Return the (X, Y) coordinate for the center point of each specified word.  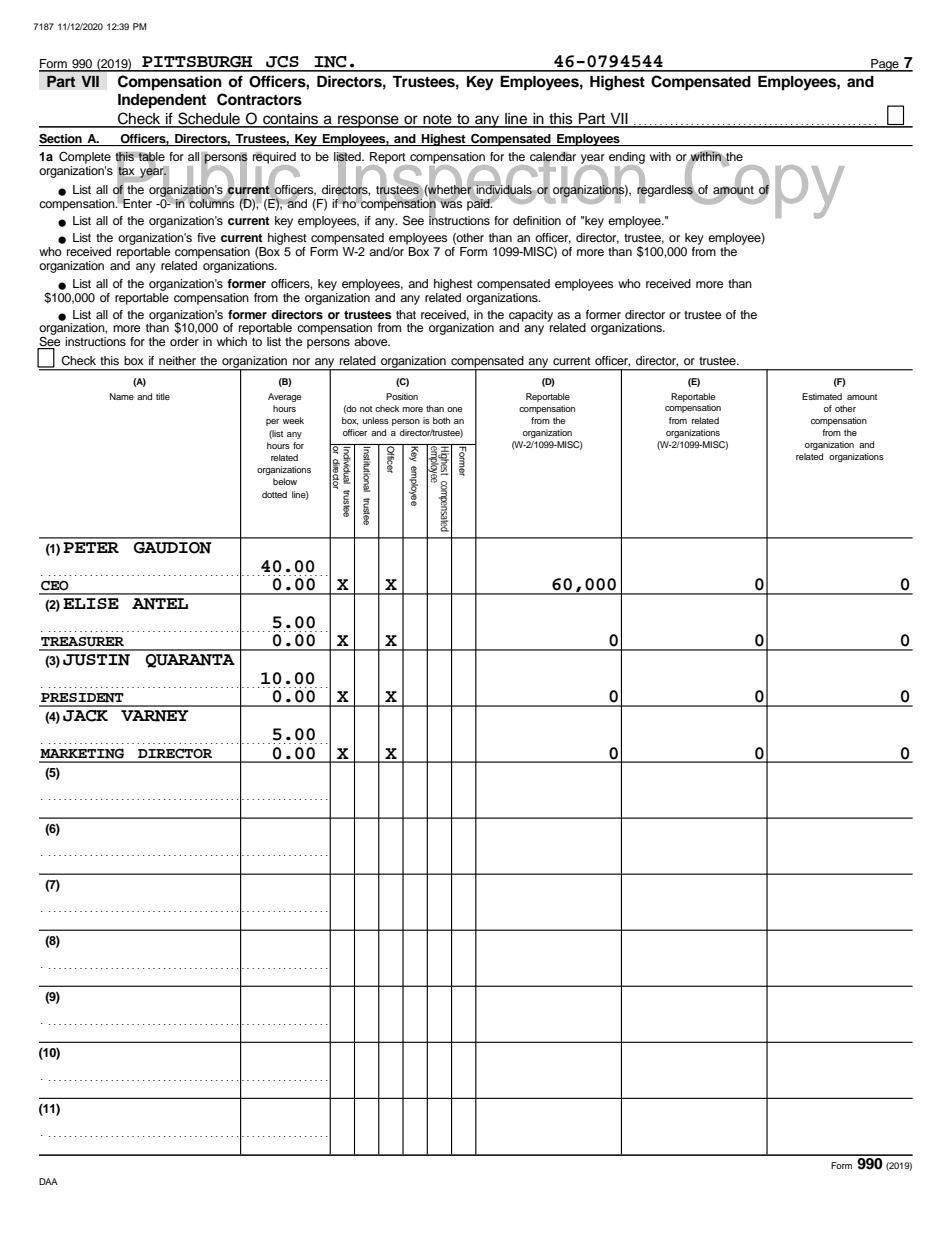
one (454, 409)
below (285, 481)
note (437, 120)
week (293, 420)
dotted (274, 494)
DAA (48, 1181)
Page (885, 65)
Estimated (822, 396)
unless (376, 420)
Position (402, 396)
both (441, 420)
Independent (162, 101)
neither (177, 360)
